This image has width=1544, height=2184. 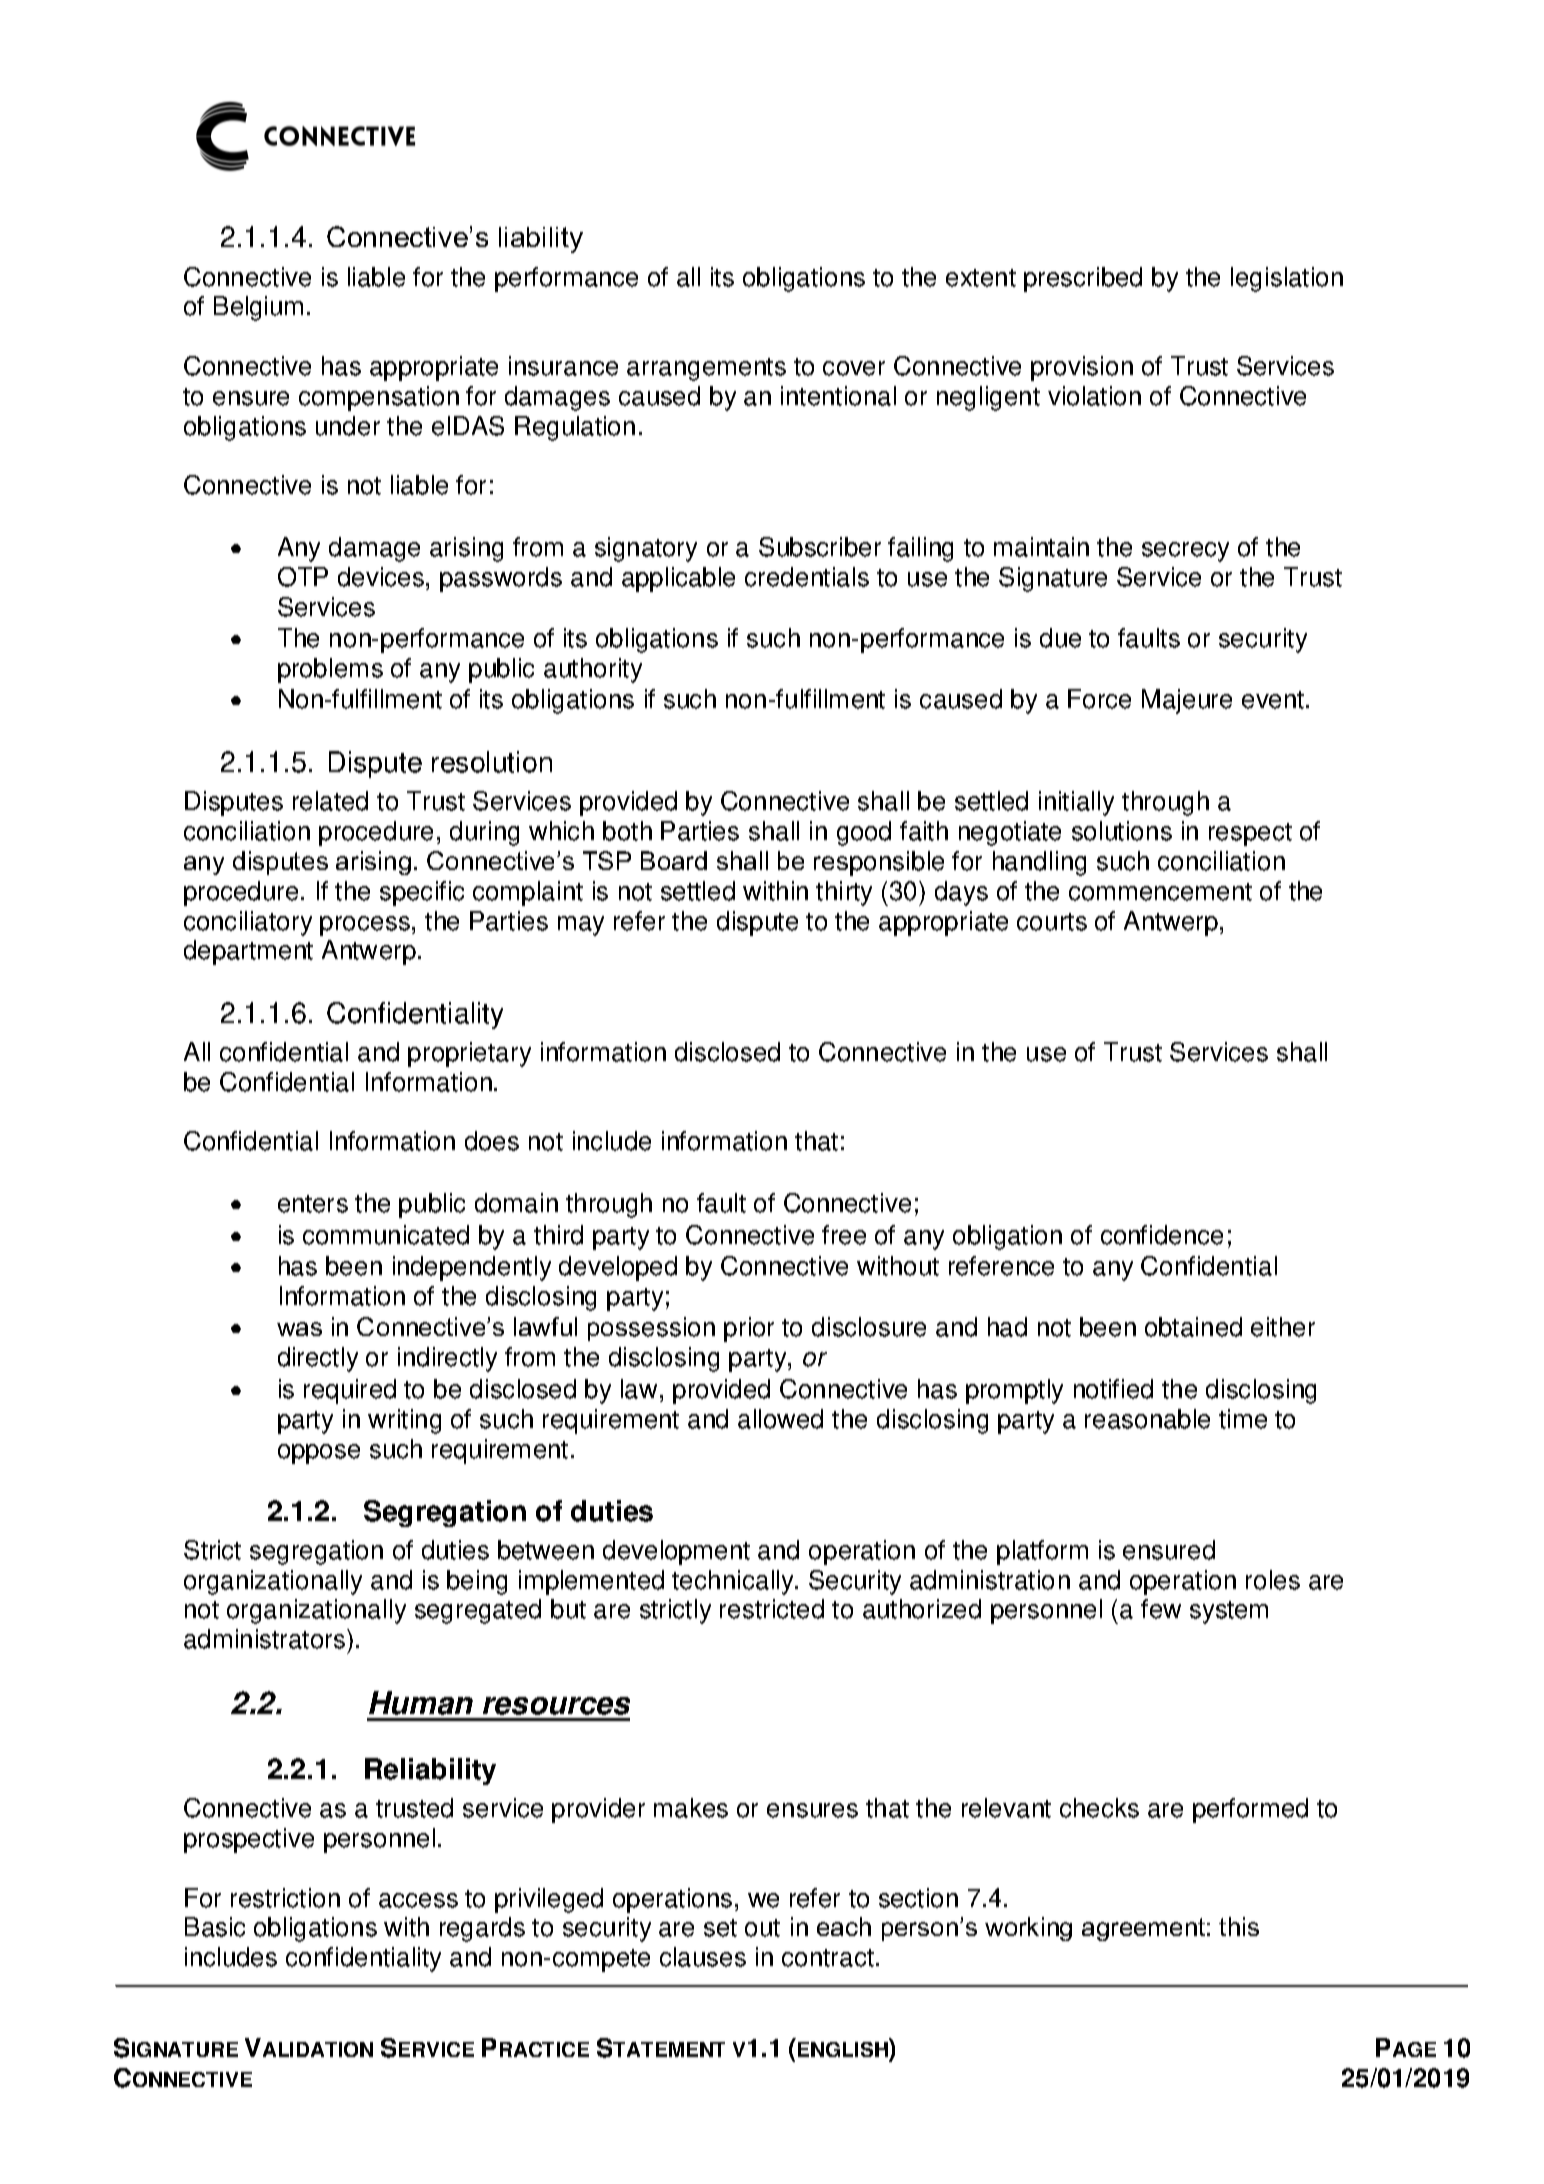 I want to click on reasonable, so click(x=1147, y=1419).
